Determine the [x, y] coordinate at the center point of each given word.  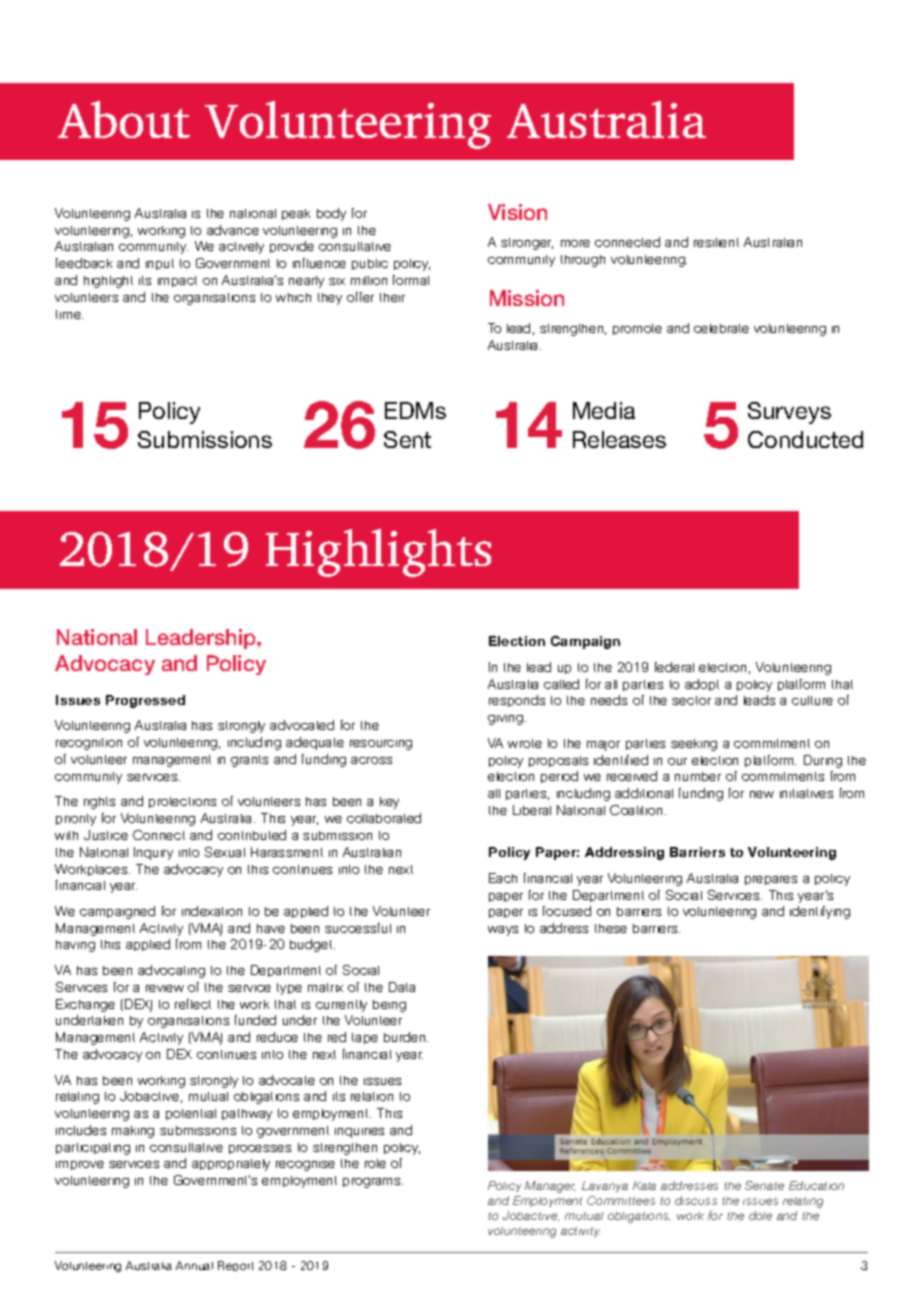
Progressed [145, 701]
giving [505, 720]
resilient [716, 242]
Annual [194, 1265]
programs [373, 1183]
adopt [702, 685]
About [124, 119]
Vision [517, 212]
